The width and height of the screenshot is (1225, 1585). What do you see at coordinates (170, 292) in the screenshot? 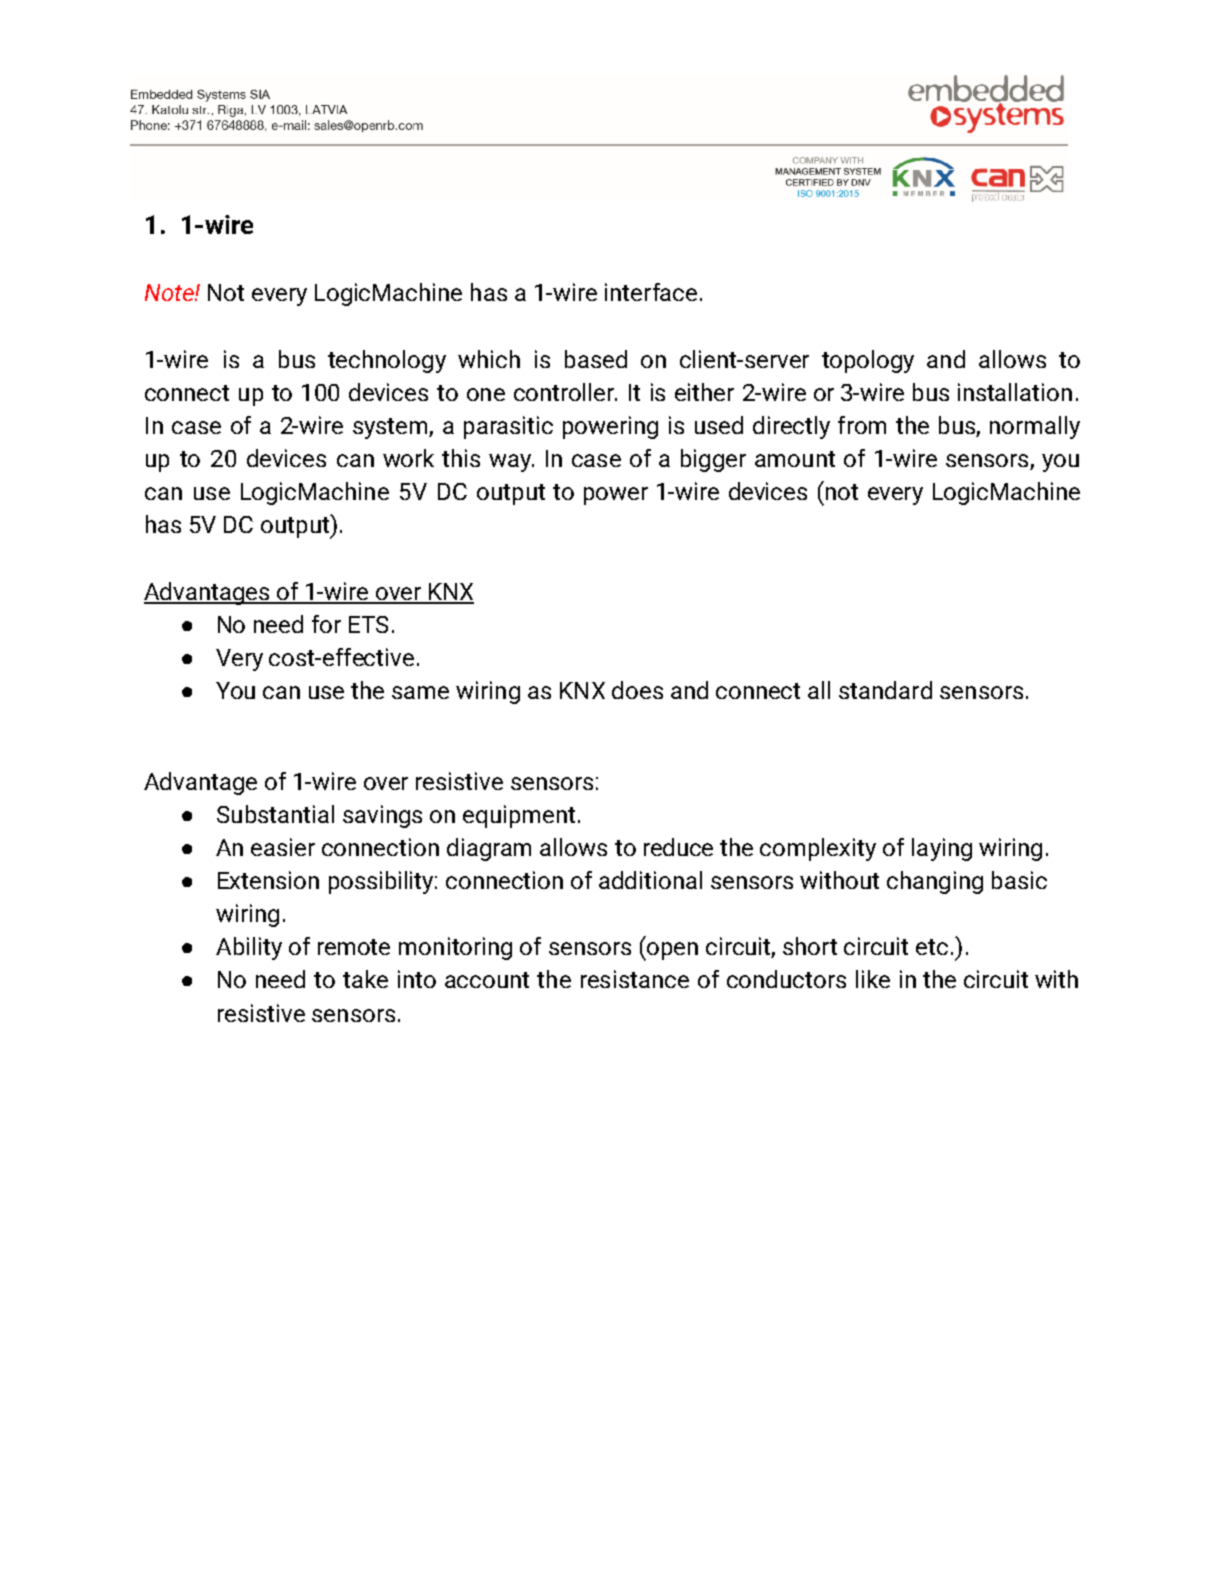
I see `Note` at bounding box center [170, 292].
